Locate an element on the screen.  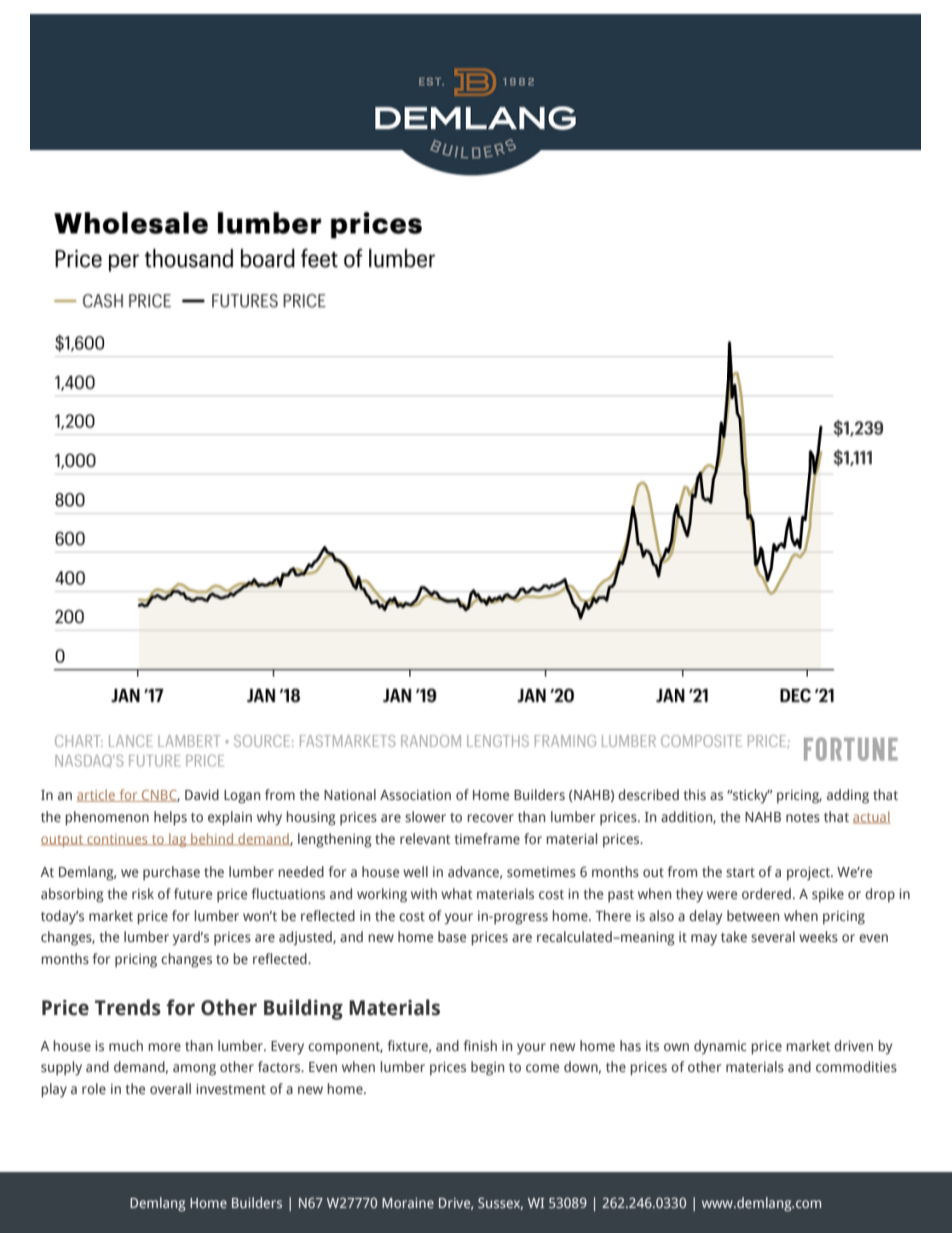
Moraine is located at coordinates (408, 1203).
